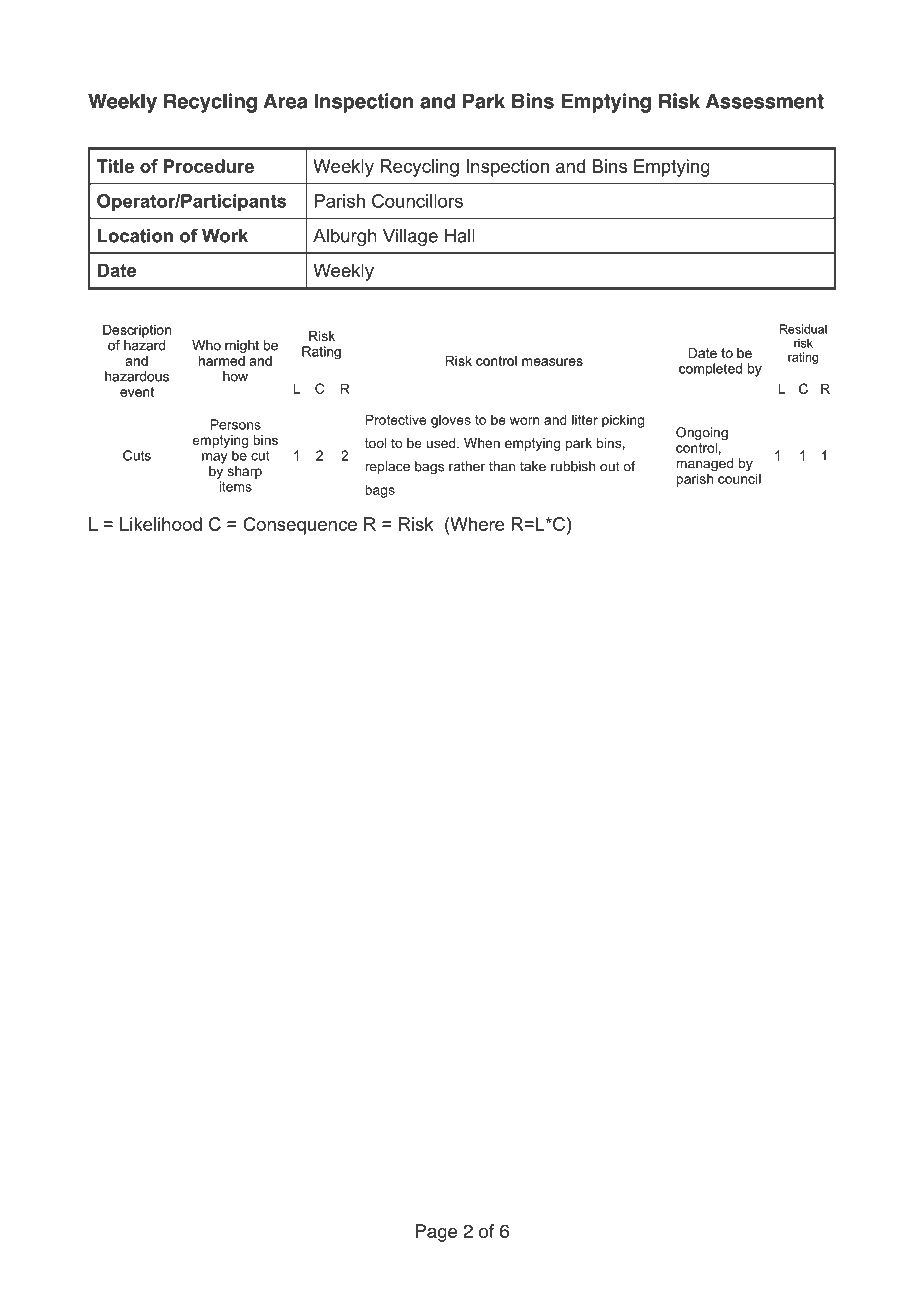 The width and height of the page is (924, 1308). What do you see at coordinates (710, 370) in the page?
I see `completed` at bounding box center [710, 370].
